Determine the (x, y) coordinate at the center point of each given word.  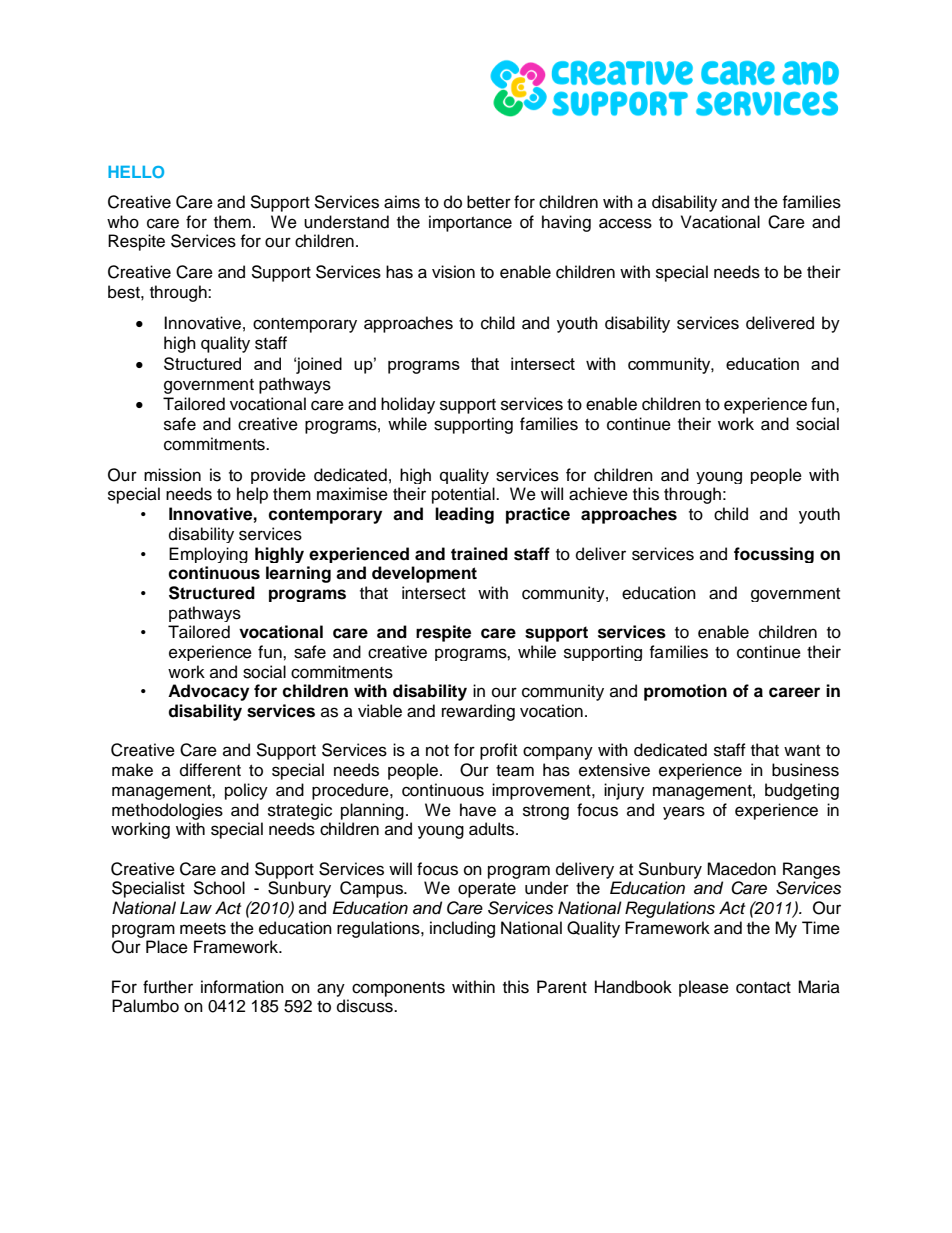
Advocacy (208, 692)
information (242, 987)
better (489, 202)
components (398, 989)
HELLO (136, 172)
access (625, 223)
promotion (685, 692)
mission (172, 475)
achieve (598, 494)
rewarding (478, 712)
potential (464, 495)
